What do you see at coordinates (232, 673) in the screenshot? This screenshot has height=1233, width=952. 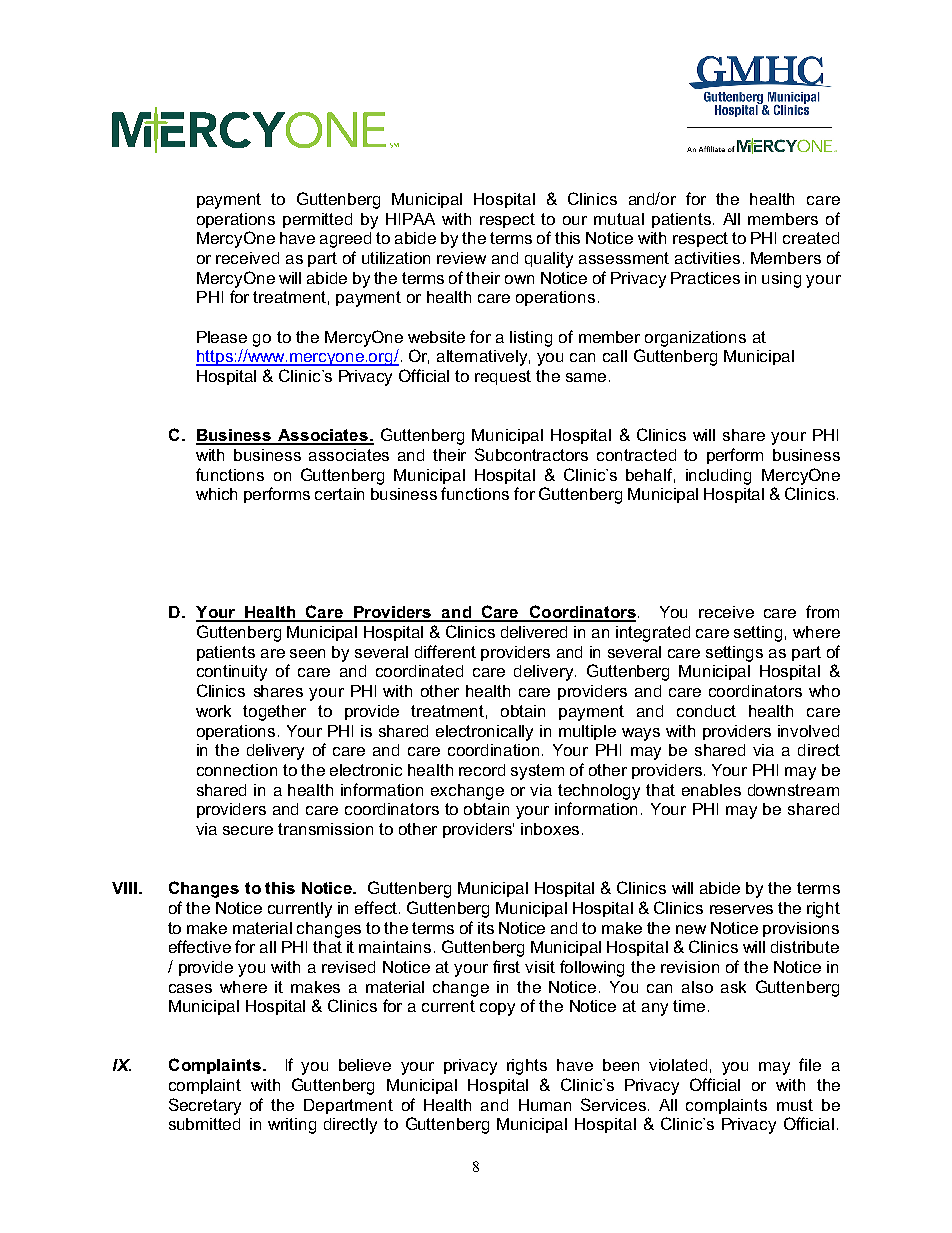 I see `continuity` at bounding box center [232, 673].
